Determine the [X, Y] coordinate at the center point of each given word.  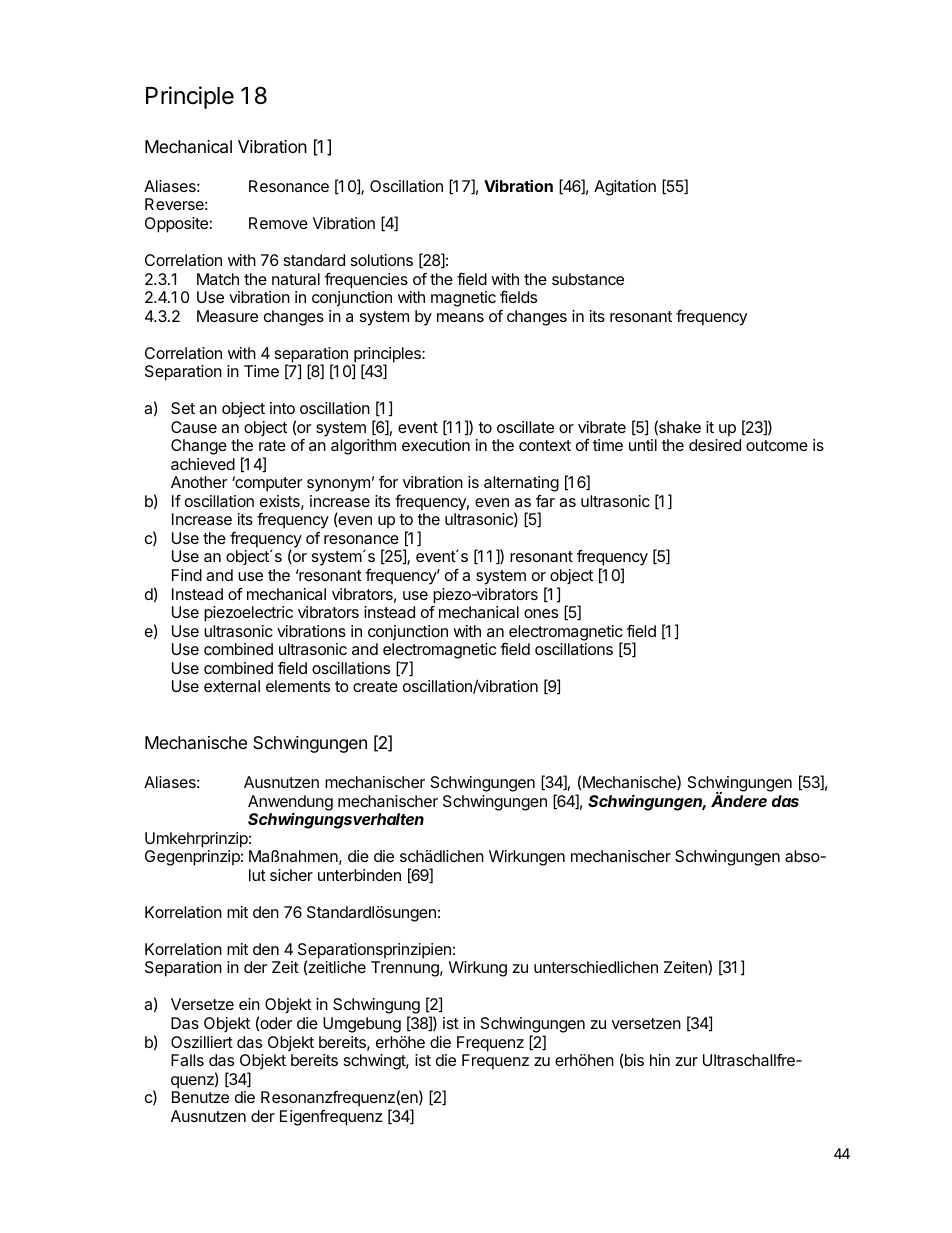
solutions [382, 260]
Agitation [625, 188]
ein [249, 1004]
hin [660, 1060]
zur [686, 1061]
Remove [278, 223]
